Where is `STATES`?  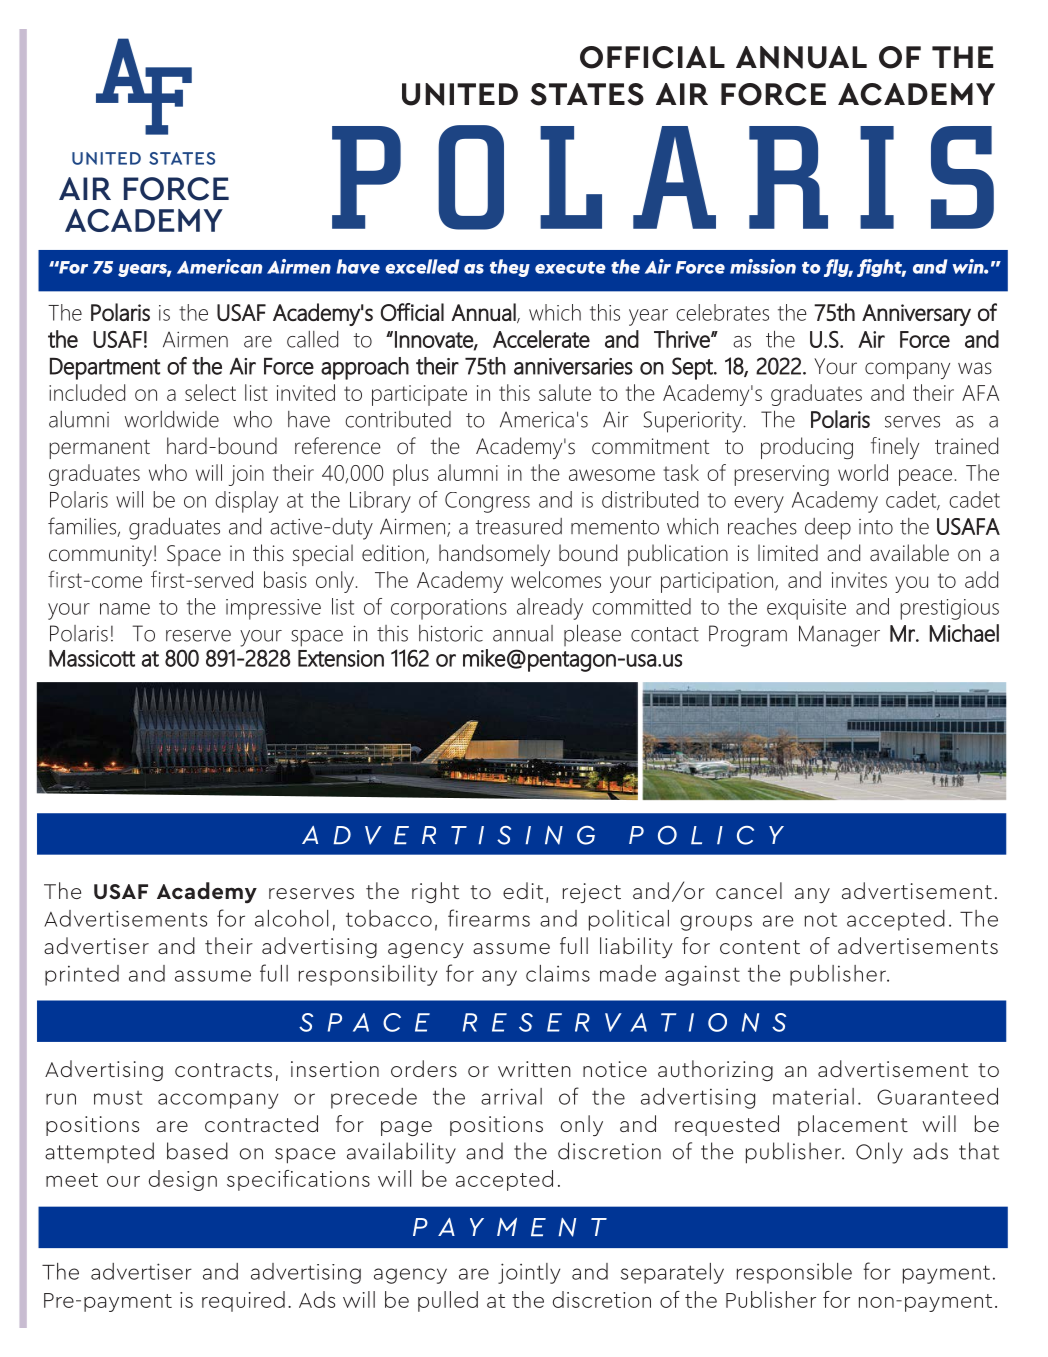 STATES is located at coordinates (587, 94).
